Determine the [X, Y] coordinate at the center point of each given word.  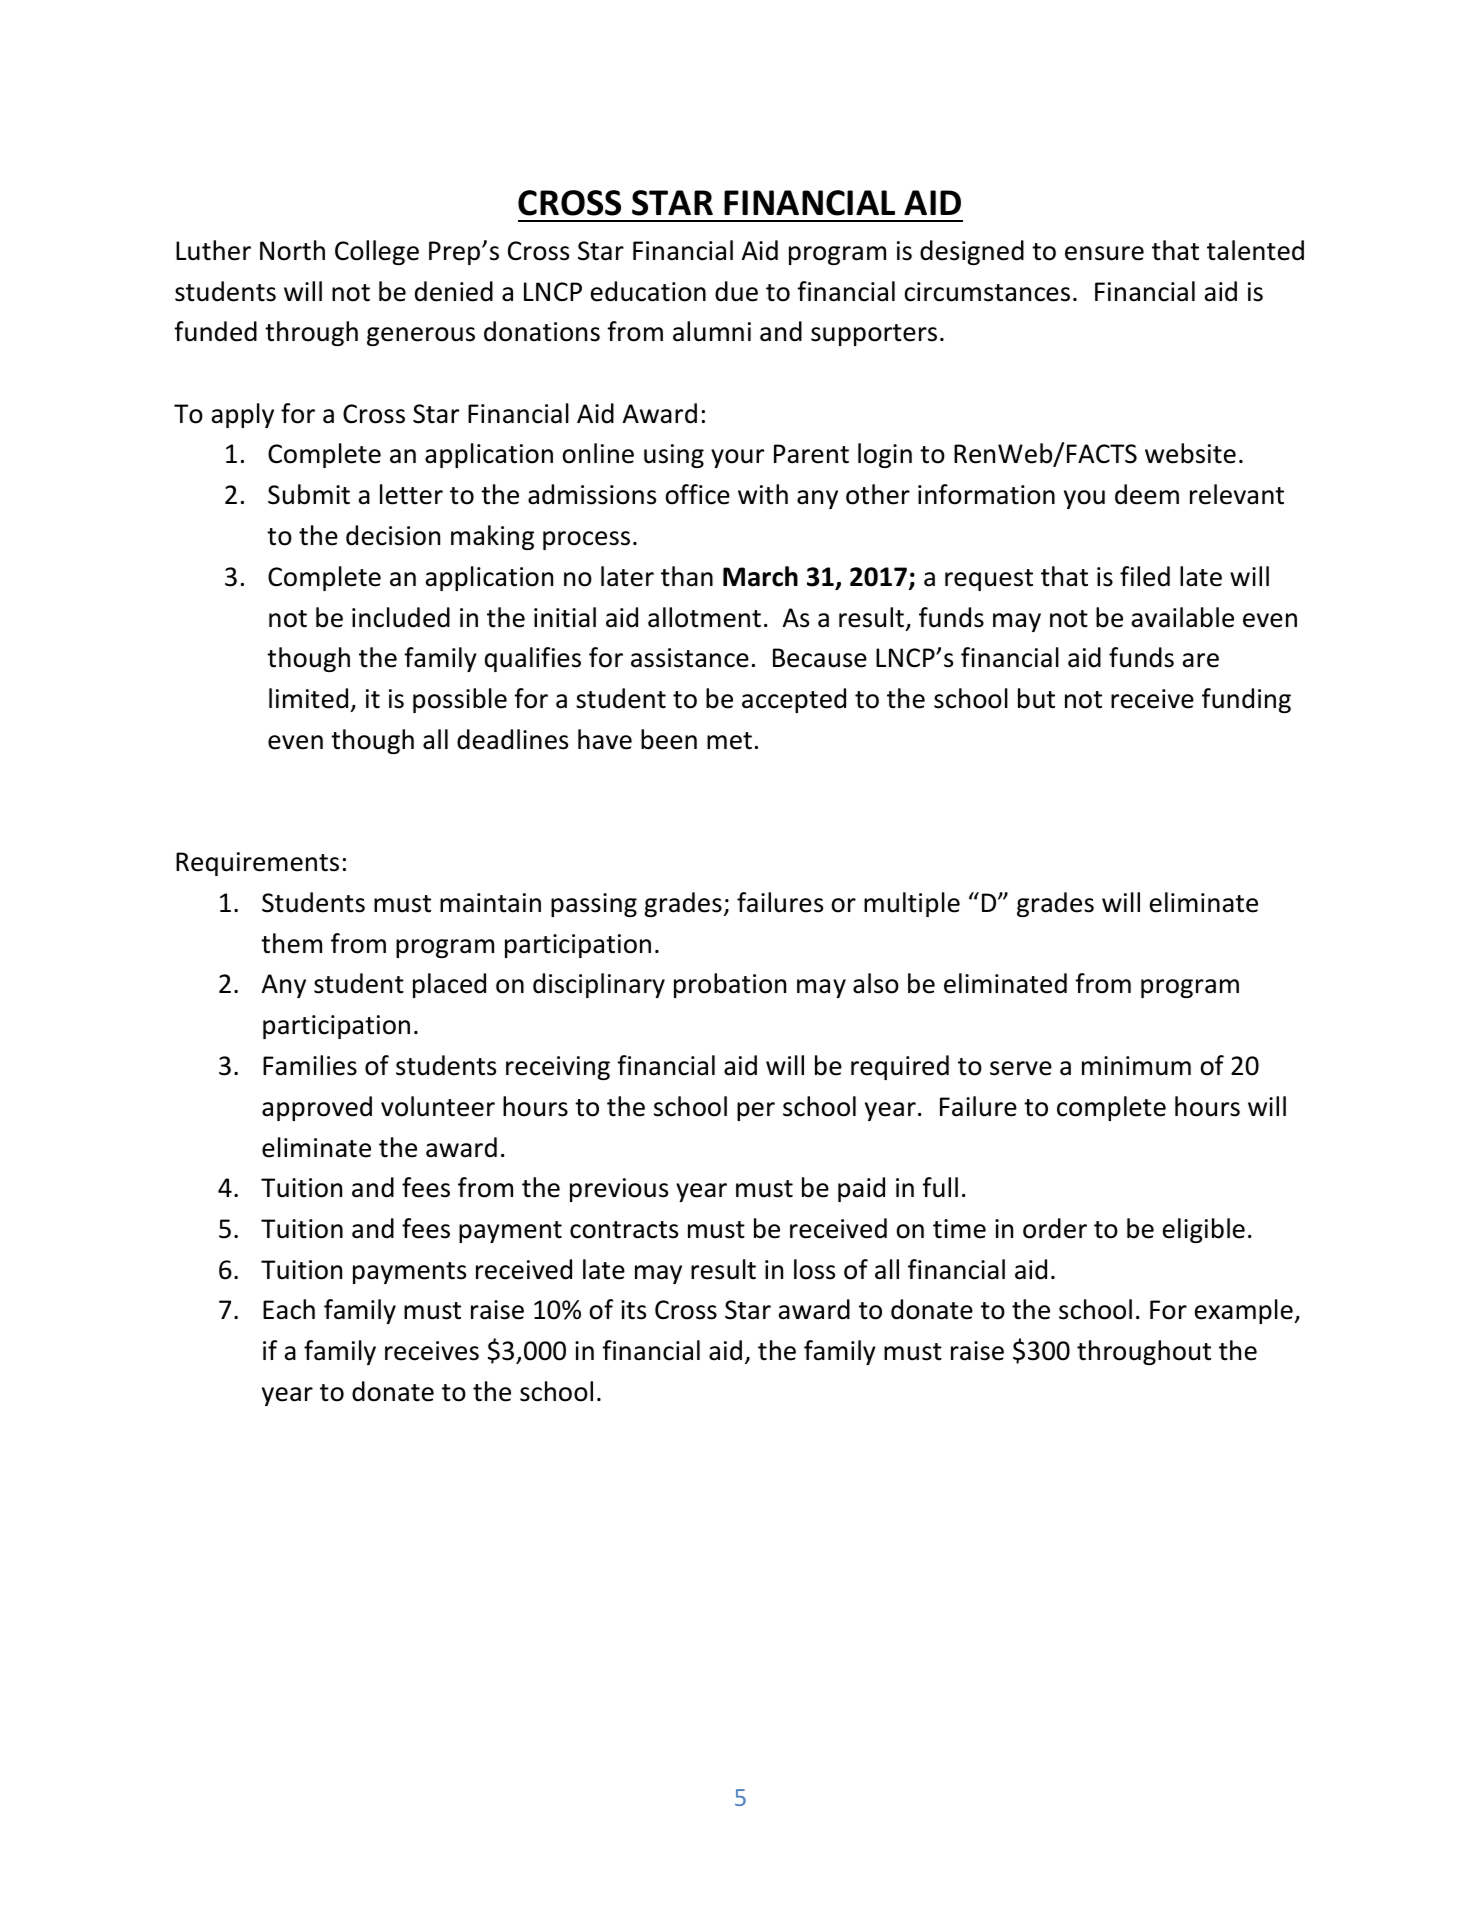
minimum [1136, 1066]
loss [814, 1269]
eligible [1204, 1230]
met [729, 741]
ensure [1104, 253]
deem [1147, 494]
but [1036, 698]
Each [289, 1309]
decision [393, 535]
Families [310, 1065]
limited [308, 698]
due [736, 291]
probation [730, 985]
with [763, 494]
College [377, 252]
